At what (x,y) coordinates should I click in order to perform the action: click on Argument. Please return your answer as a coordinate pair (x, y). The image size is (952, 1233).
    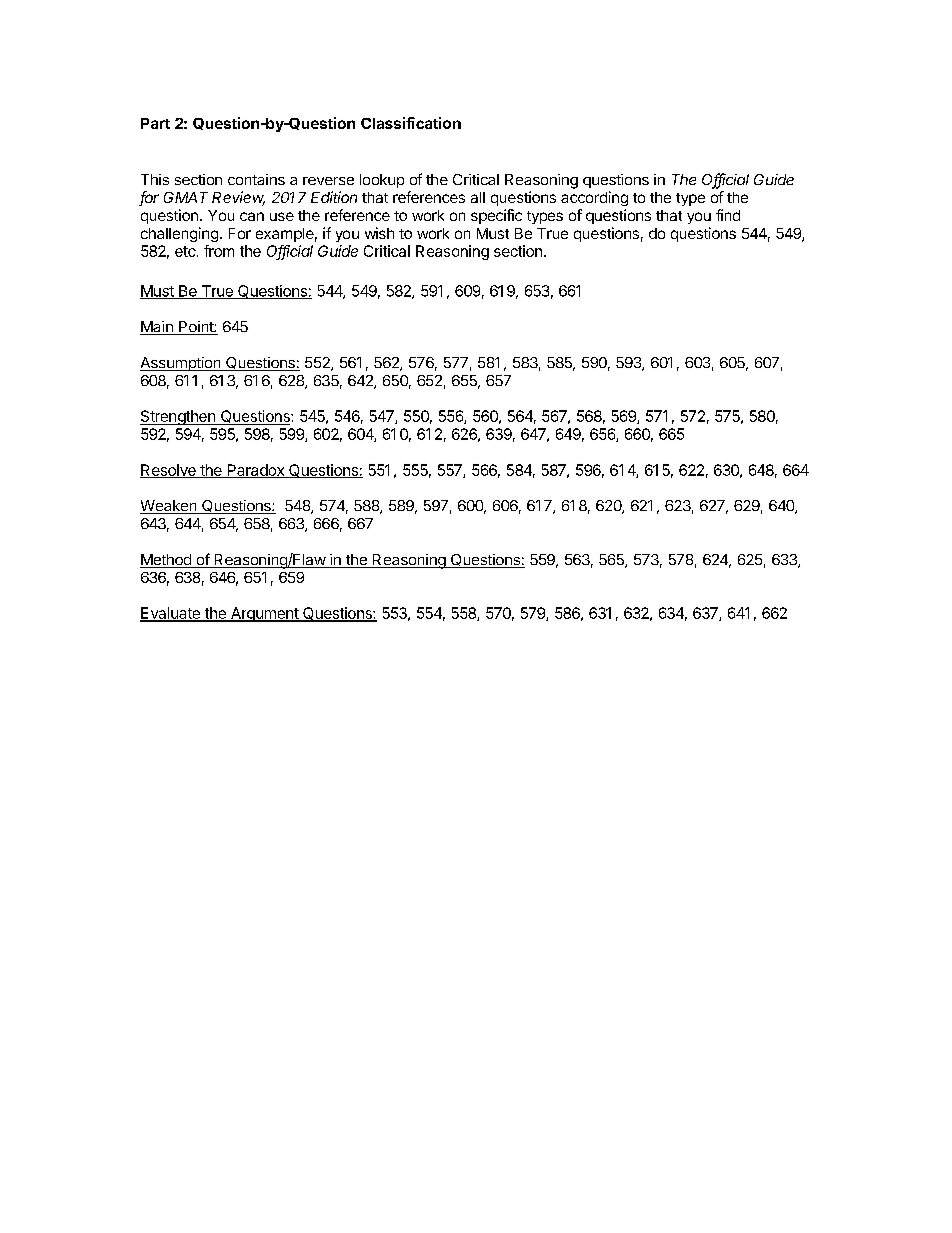
    Looking at the image, I should click on (264, 614).
